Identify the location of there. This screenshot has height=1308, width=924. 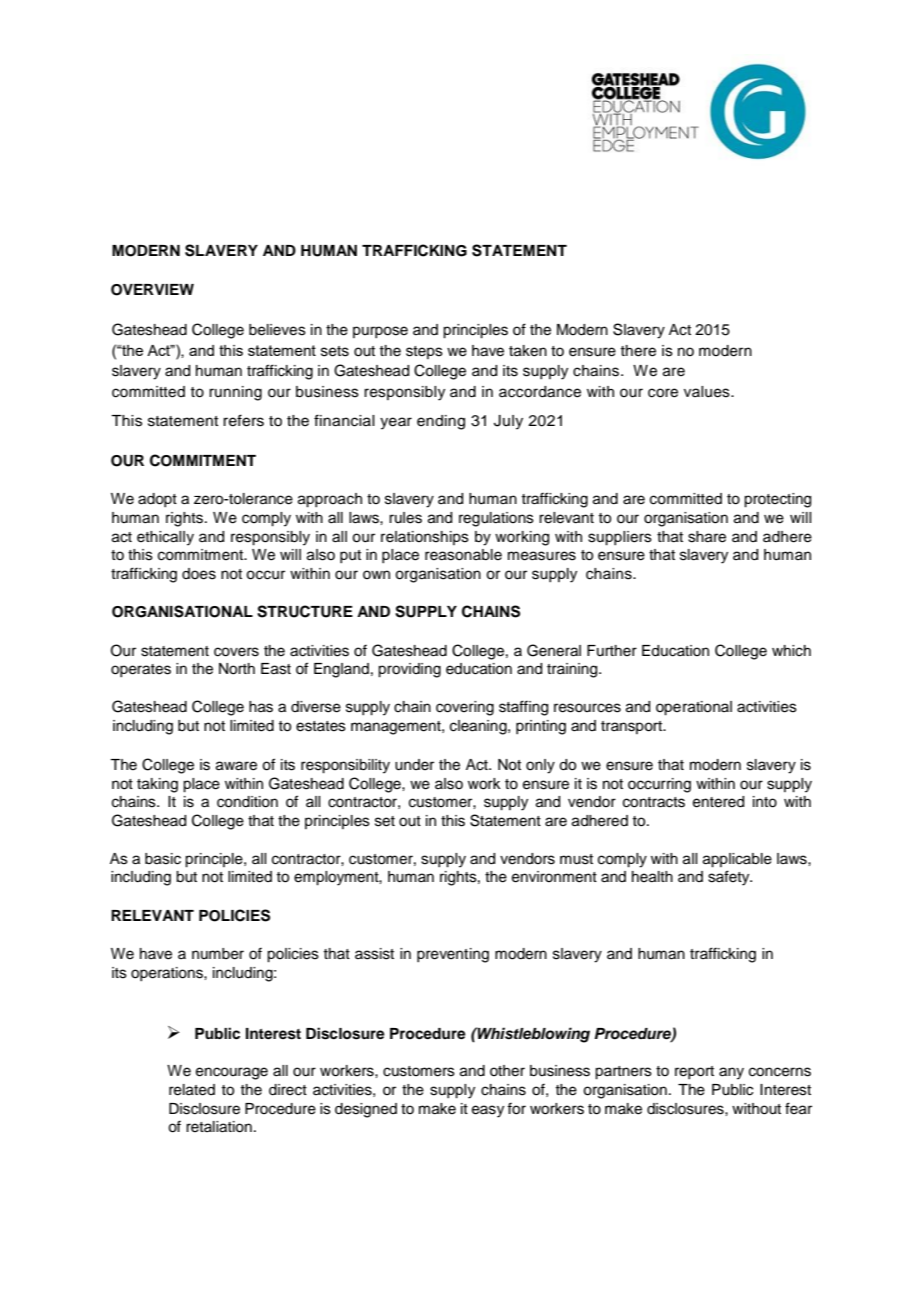
(638, 351).
